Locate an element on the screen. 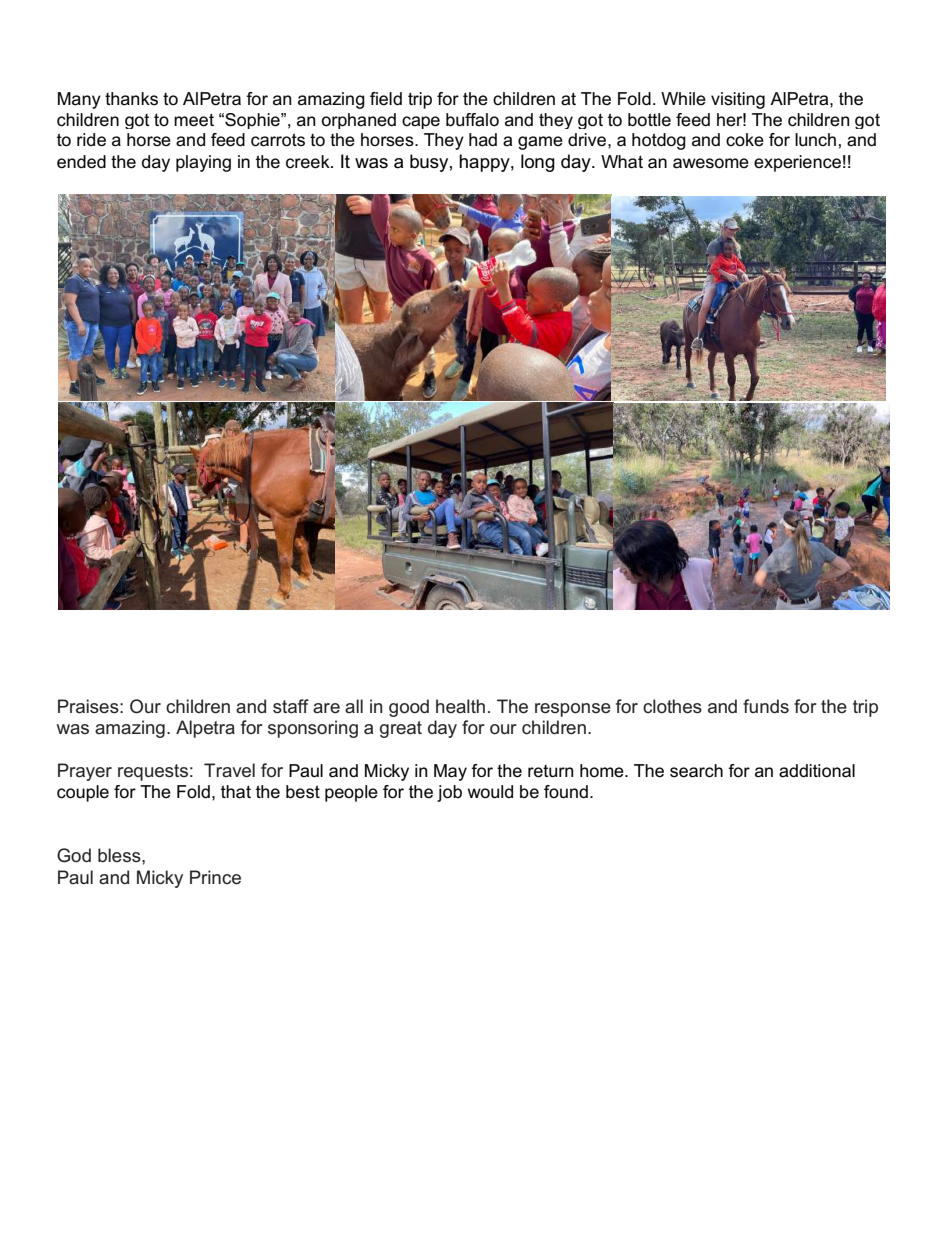 Image resolution: width=952 pixels, height=1233 pixels. meet is located at coordinates (194, 120).
